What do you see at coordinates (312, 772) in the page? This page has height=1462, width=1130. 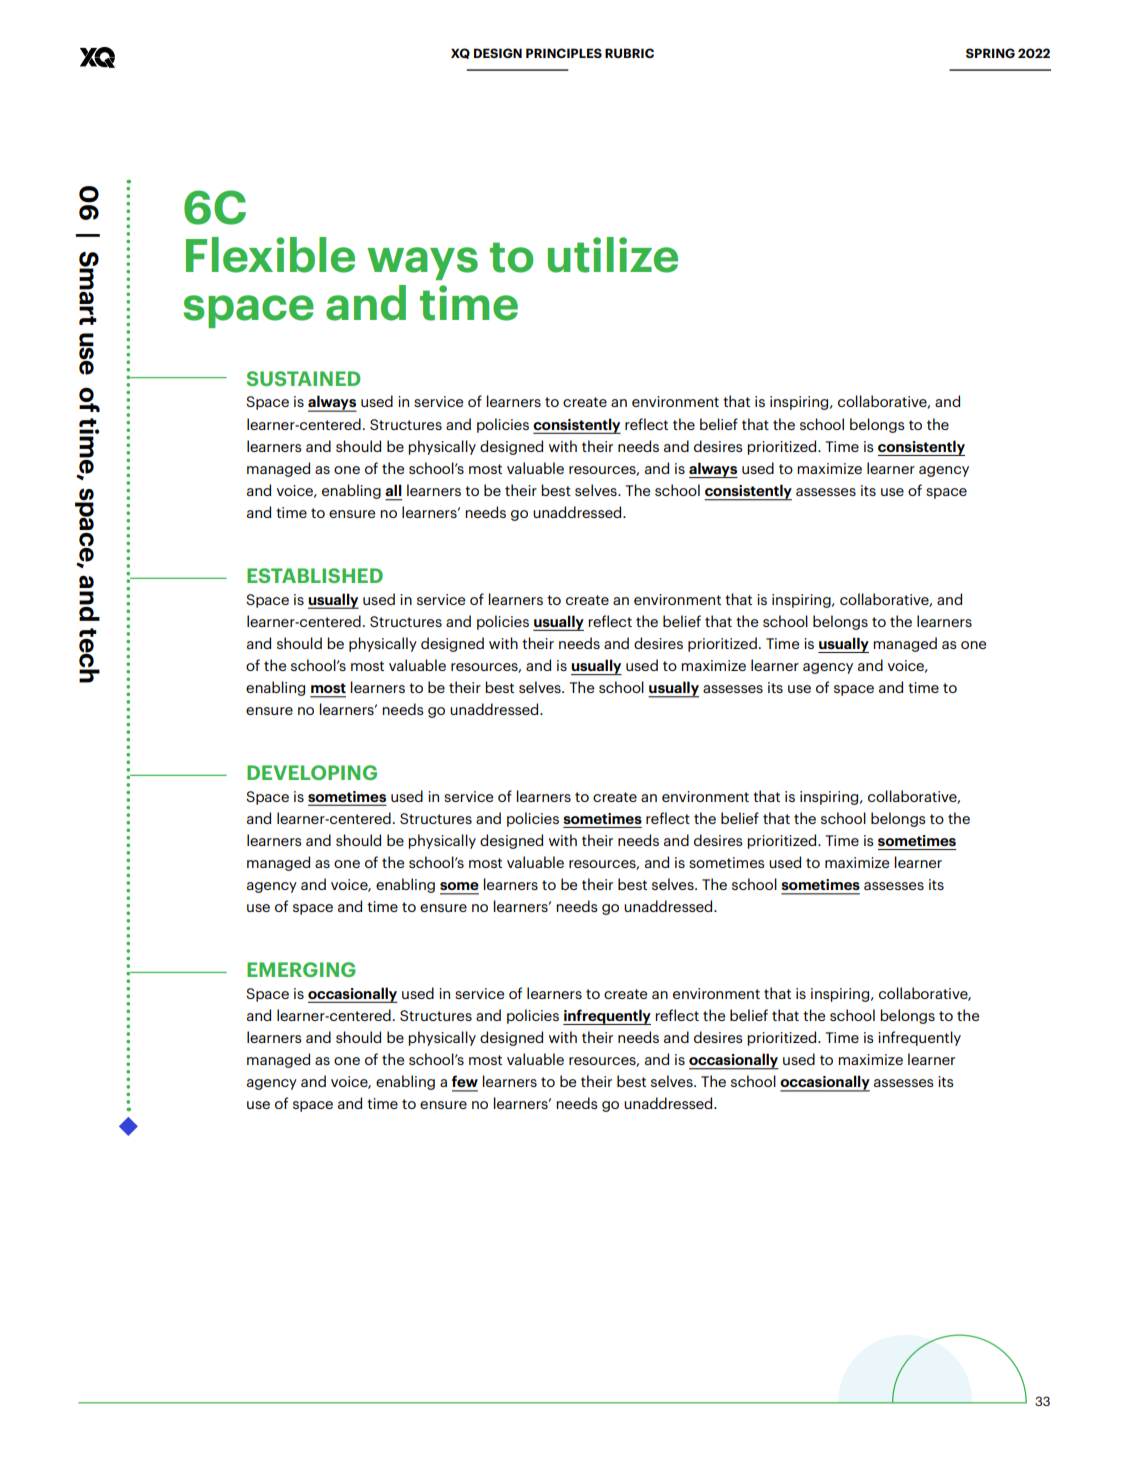 I see `DEVELOPING` at bounding box center [312, 772].
